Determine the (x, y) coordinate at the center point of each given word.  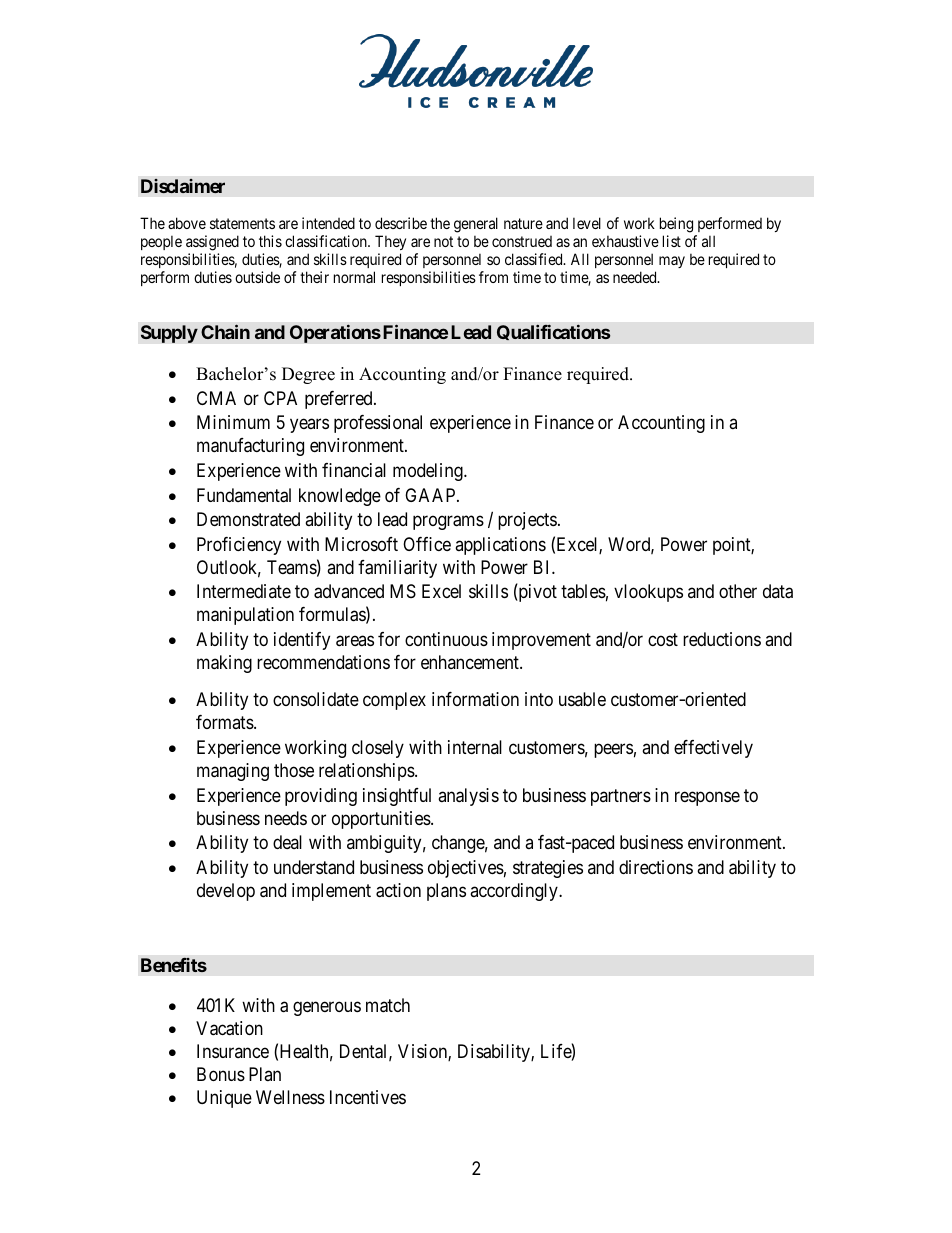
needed (636, 277)
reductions (722, 639)
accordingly (515, 892)
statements (242, 223)
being (676, 225)
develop (226, 892)
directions (656, 867)
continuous (446, 639)
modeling (429, 472)
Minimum (233, 422)
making (224, 664)
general (476, 225)
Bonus (221, 1074)
